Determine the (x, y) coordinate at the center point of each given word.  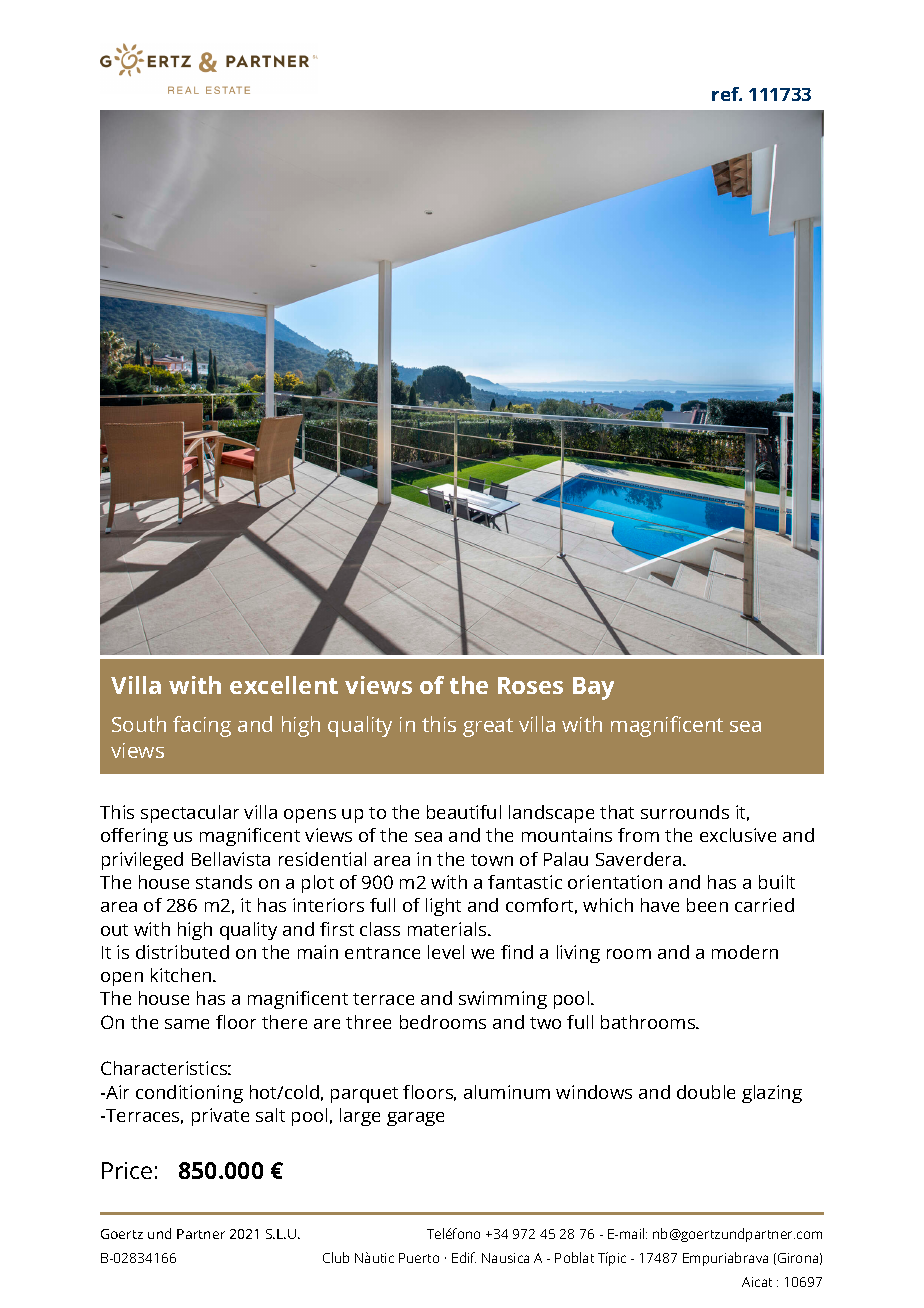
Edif (464, 1257)
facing (202, 726)
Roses (530, 685)
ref (727, 94)
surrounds (685, 812)
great (488, 727)
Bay (593, 688)
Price (127, 1170)
